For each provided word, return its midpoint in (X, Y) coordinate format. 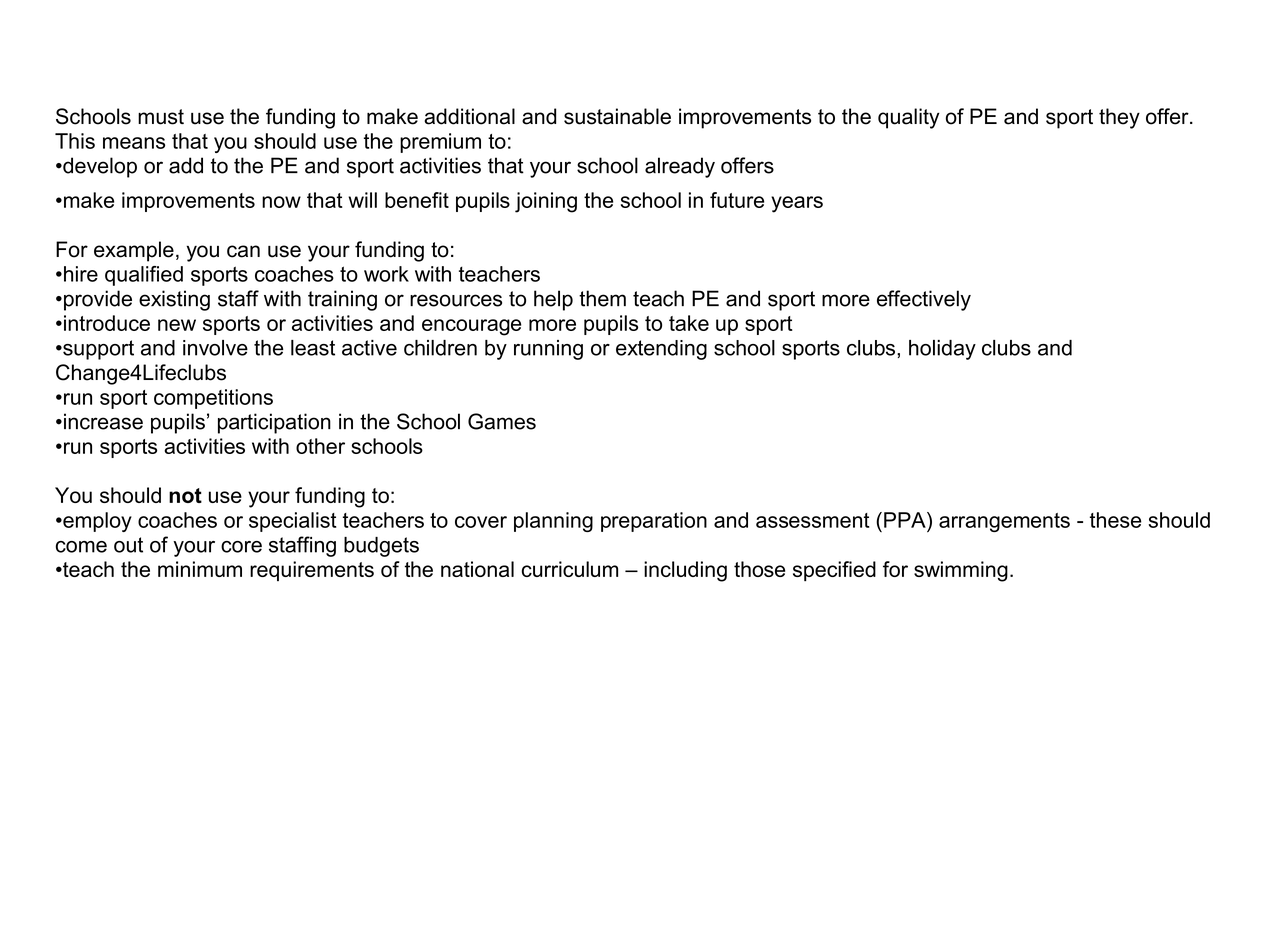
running (548, 350)
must (161, 117)
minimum (200, 569)
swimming (961, 571)
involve (215, 348)
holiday (942, 350)
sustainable (617, 116)
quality (909, 118)
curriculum (570, 569)
